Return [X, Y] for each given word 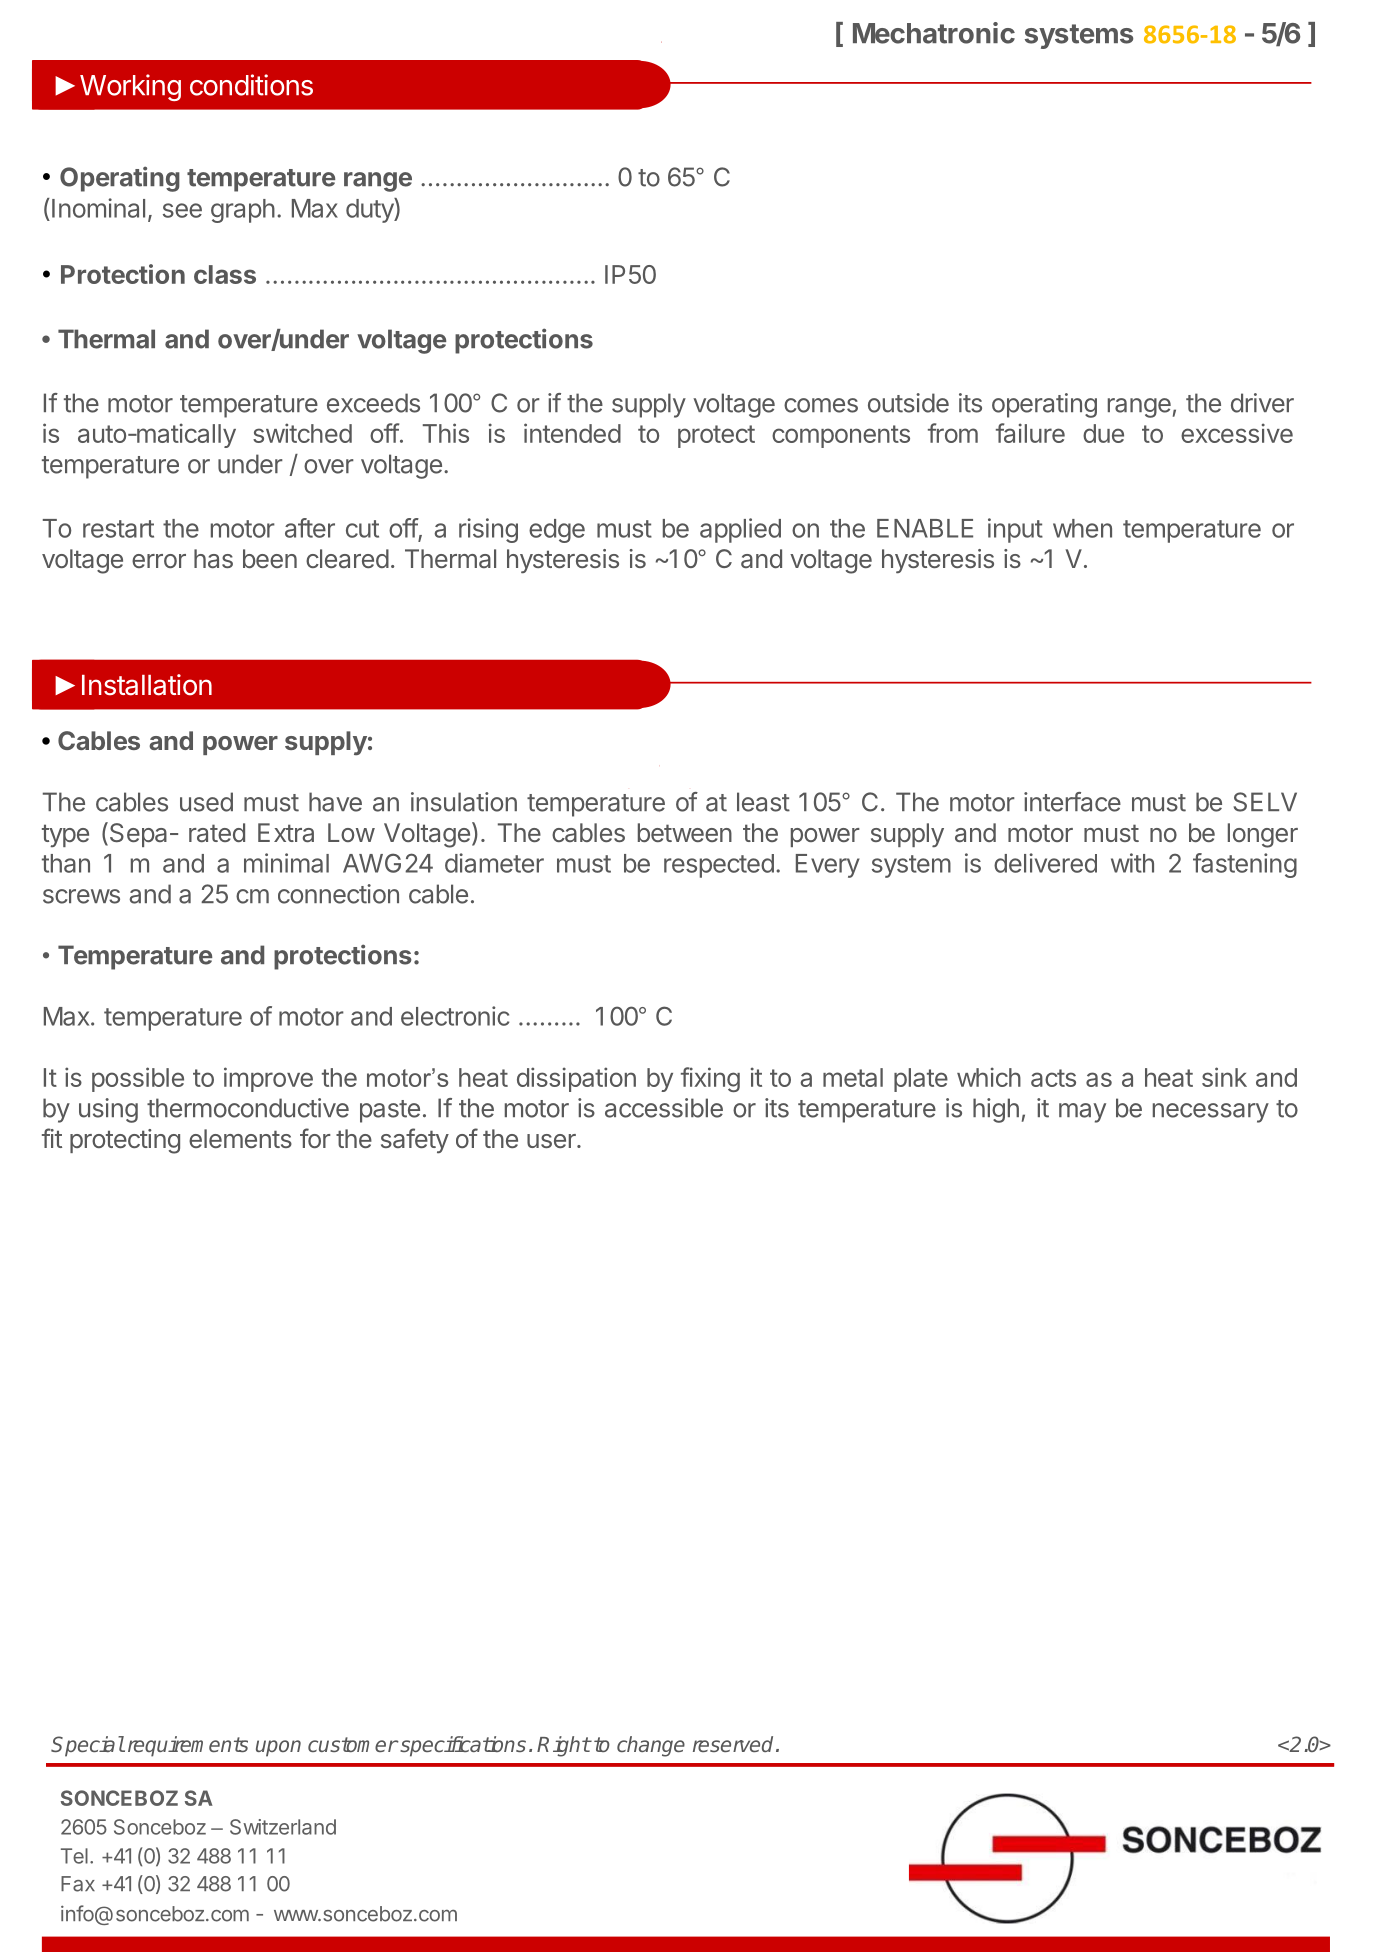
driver [1262, 403]
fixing [710, 1079]
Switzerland [283, 1827]
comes [821, 405]
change [651, 1746]
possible [138, 1079]
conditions [251, 85]
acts [1053, 1078]
